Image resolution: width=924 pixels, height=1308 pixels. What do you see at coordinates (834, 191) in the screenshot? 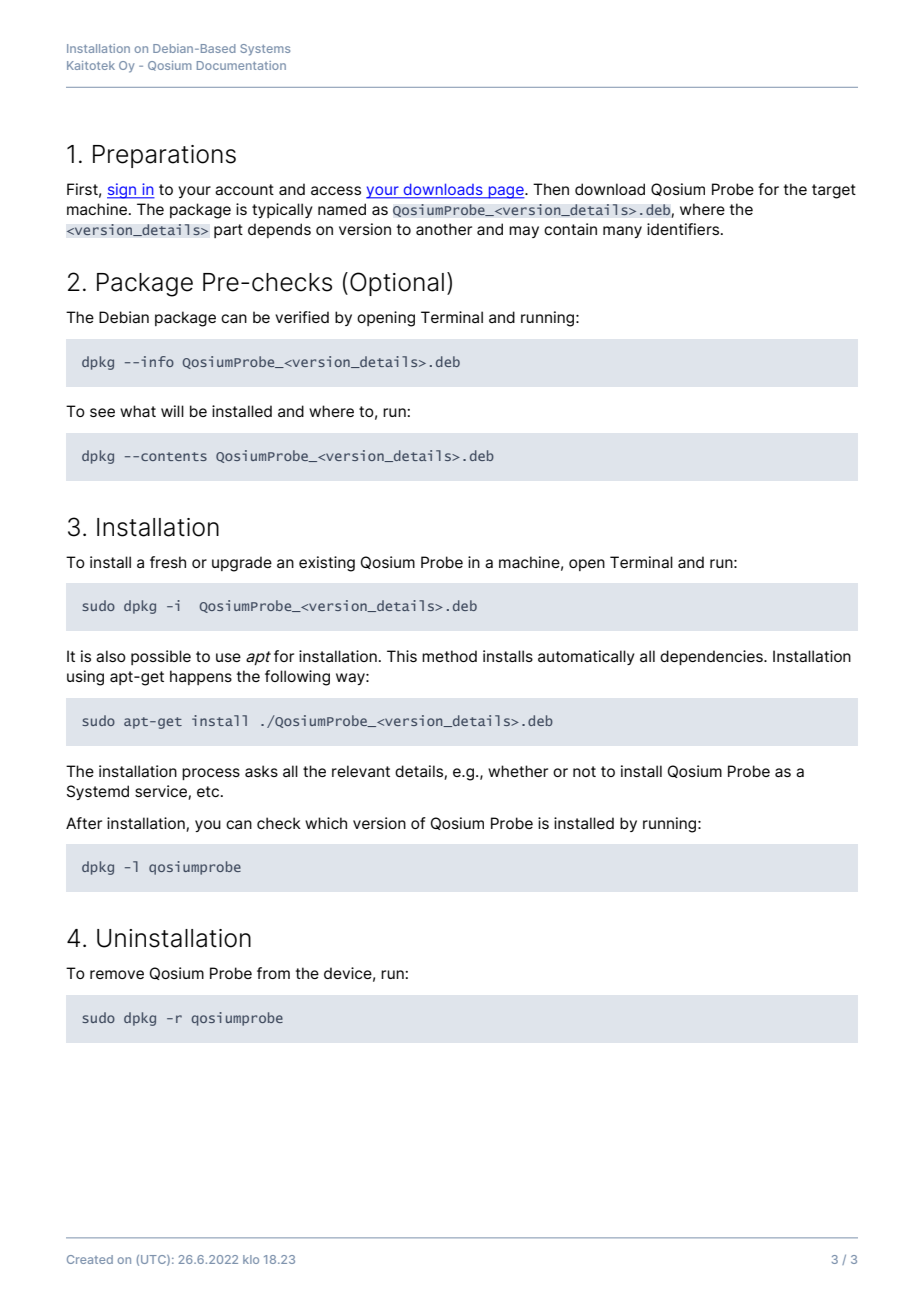
I see `target` at bounding box center [834, 191].
